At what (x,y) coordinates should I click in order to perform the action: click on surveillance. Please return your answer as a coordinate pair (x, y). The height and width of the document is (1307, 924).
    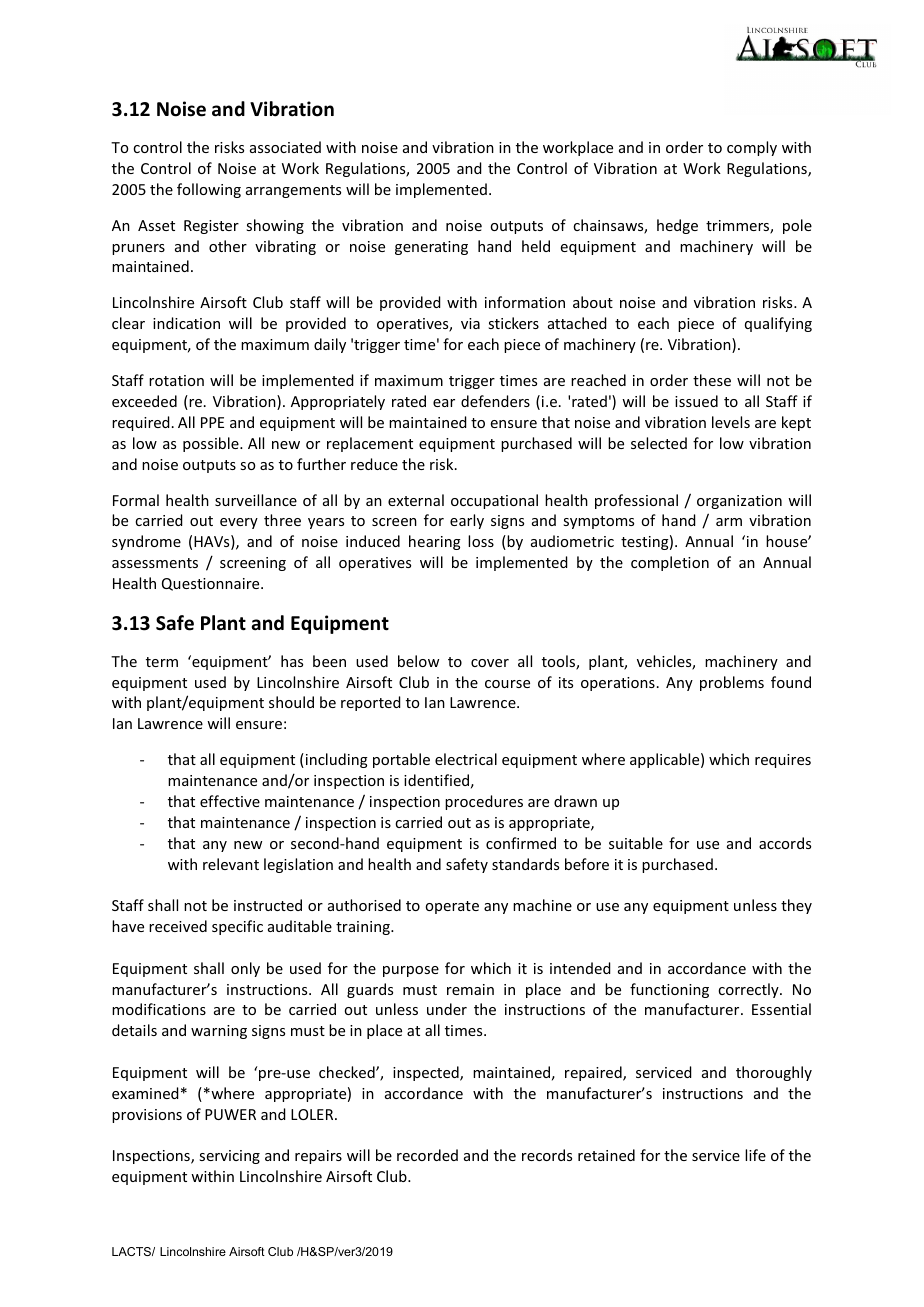
    Looking at the image, I should click on (256, 500).
